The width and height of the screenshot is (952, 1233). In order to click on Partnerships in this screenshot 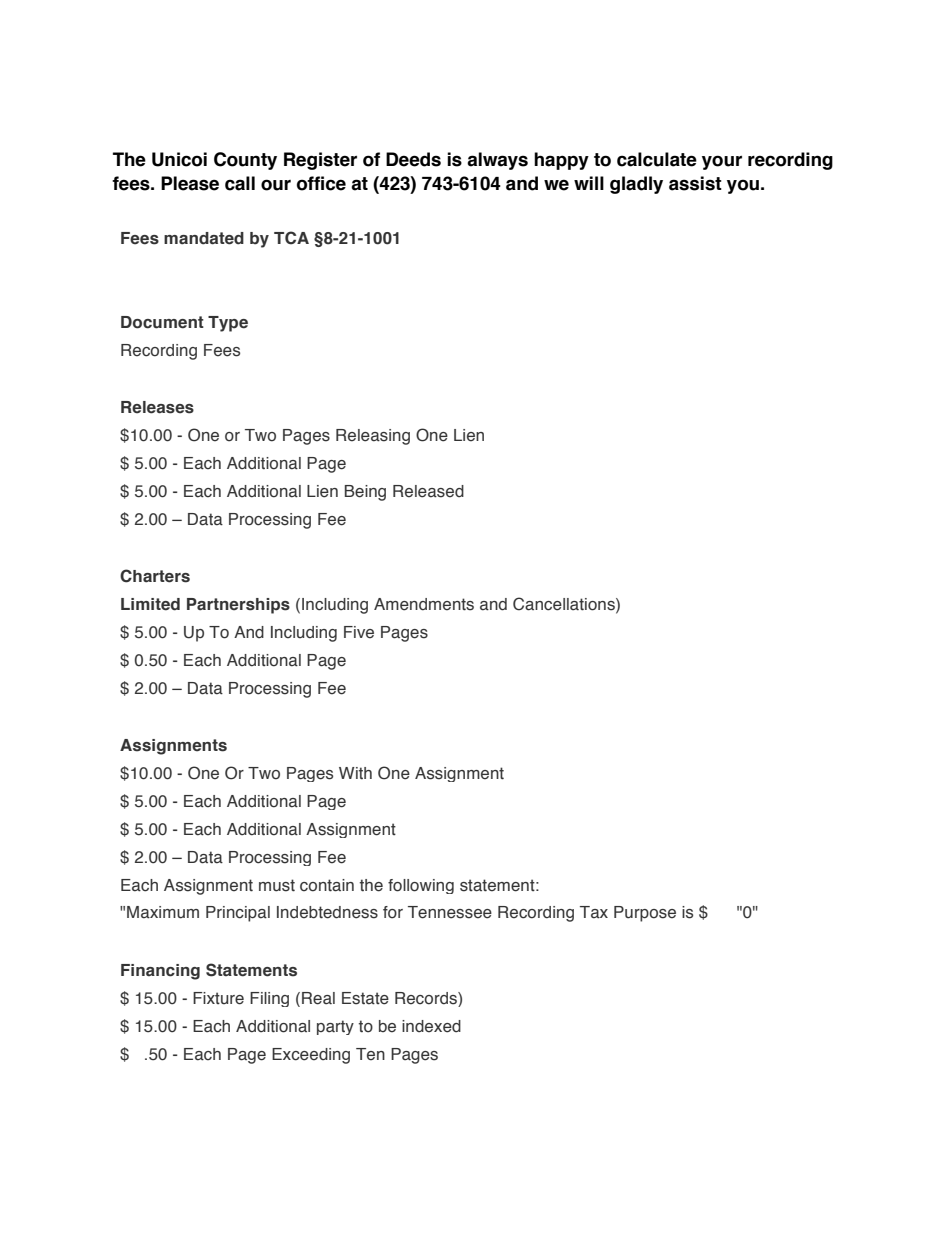, I will do `click(238, 606)`.
